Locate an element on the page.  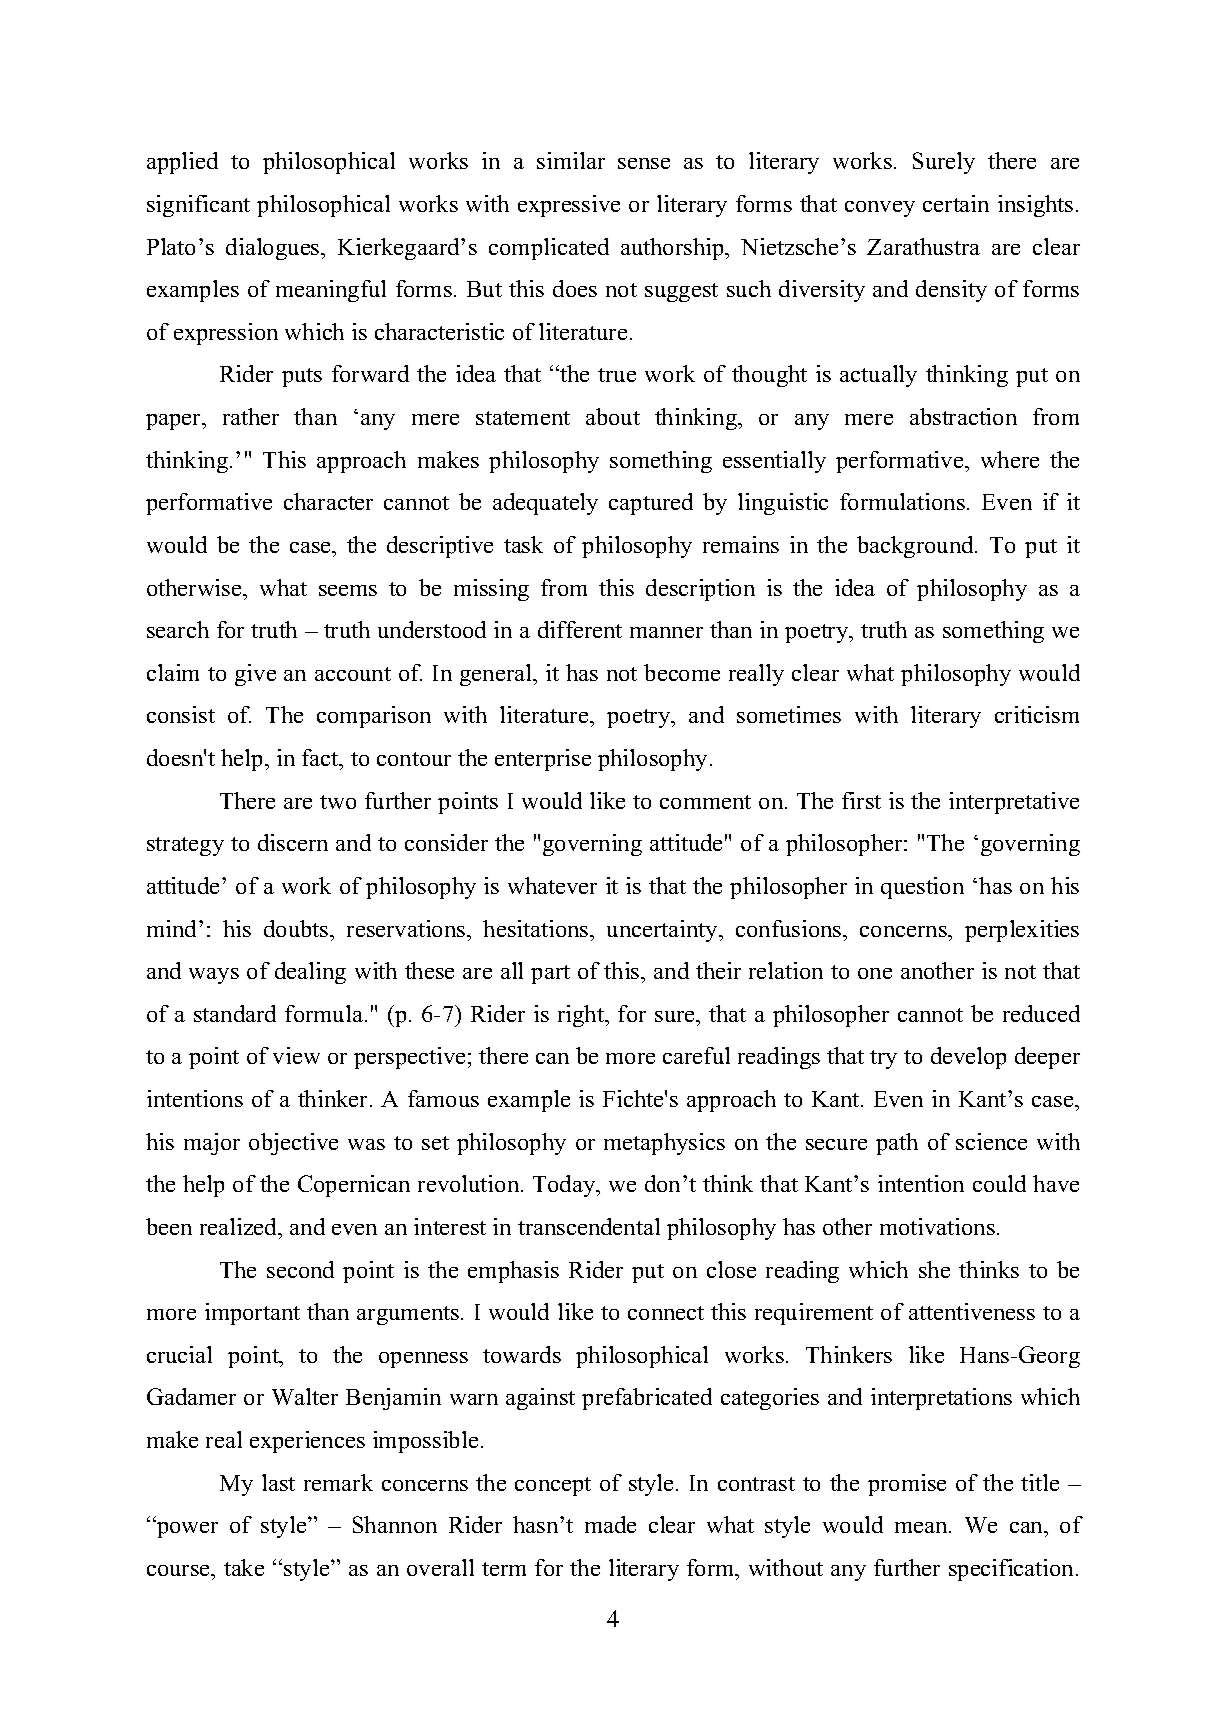
promise is located at coordinates (907, 1485).
